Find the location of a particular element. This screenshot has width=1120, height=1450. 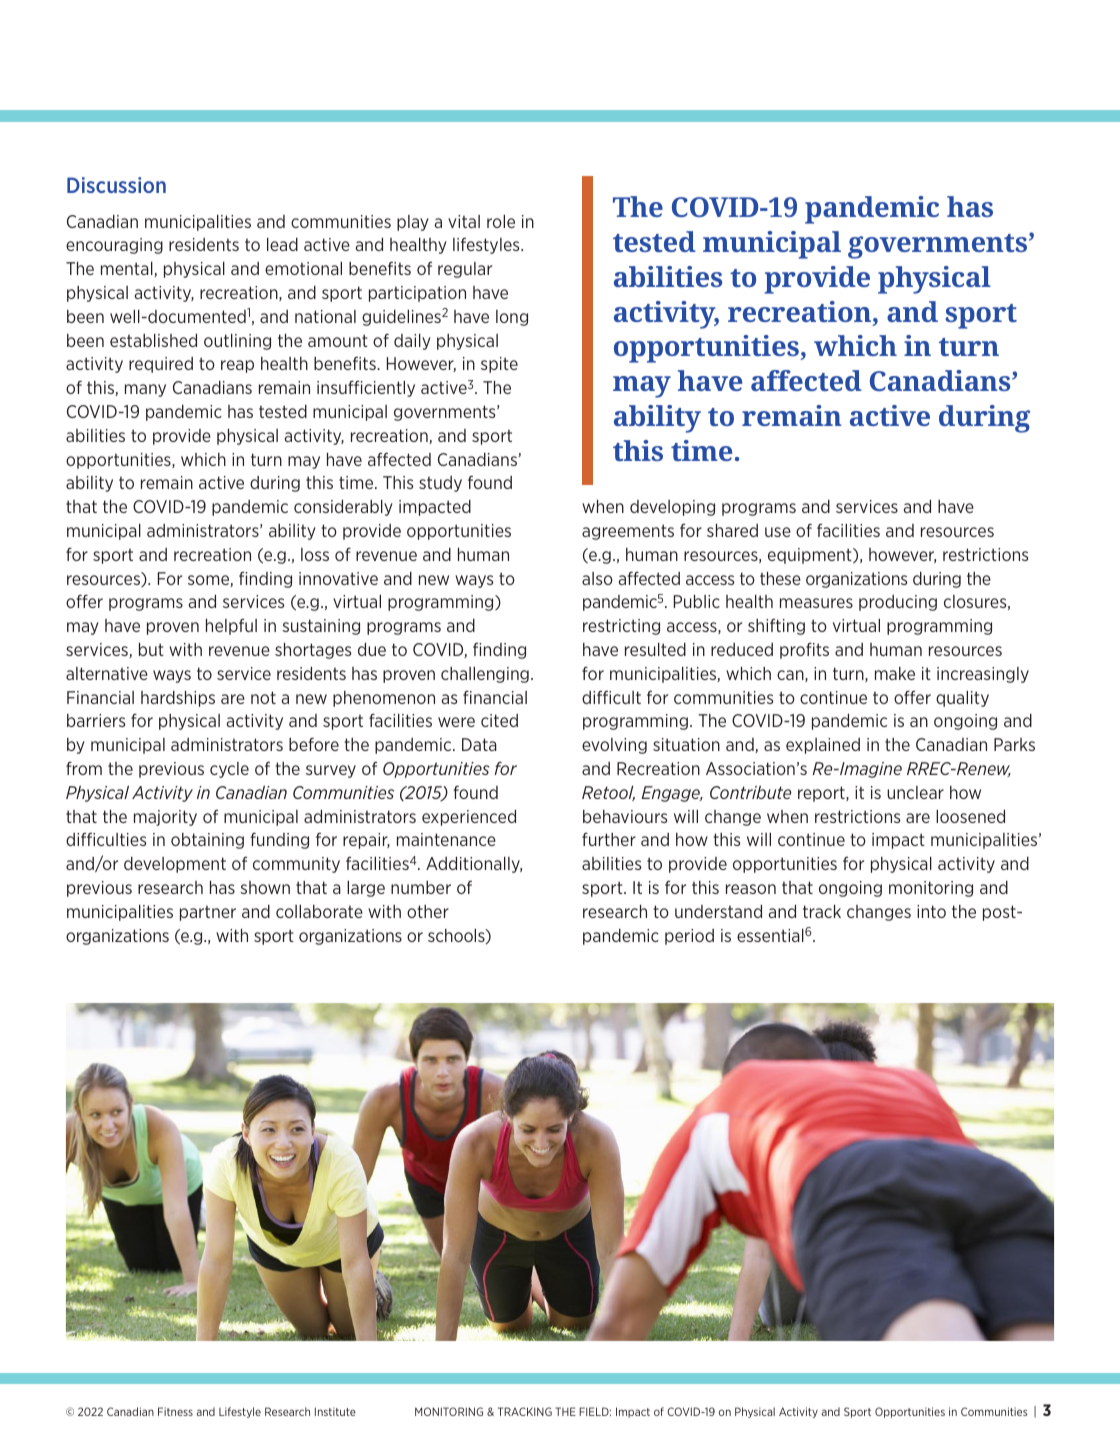

FIELD is located at coordinates (595, 1411).
